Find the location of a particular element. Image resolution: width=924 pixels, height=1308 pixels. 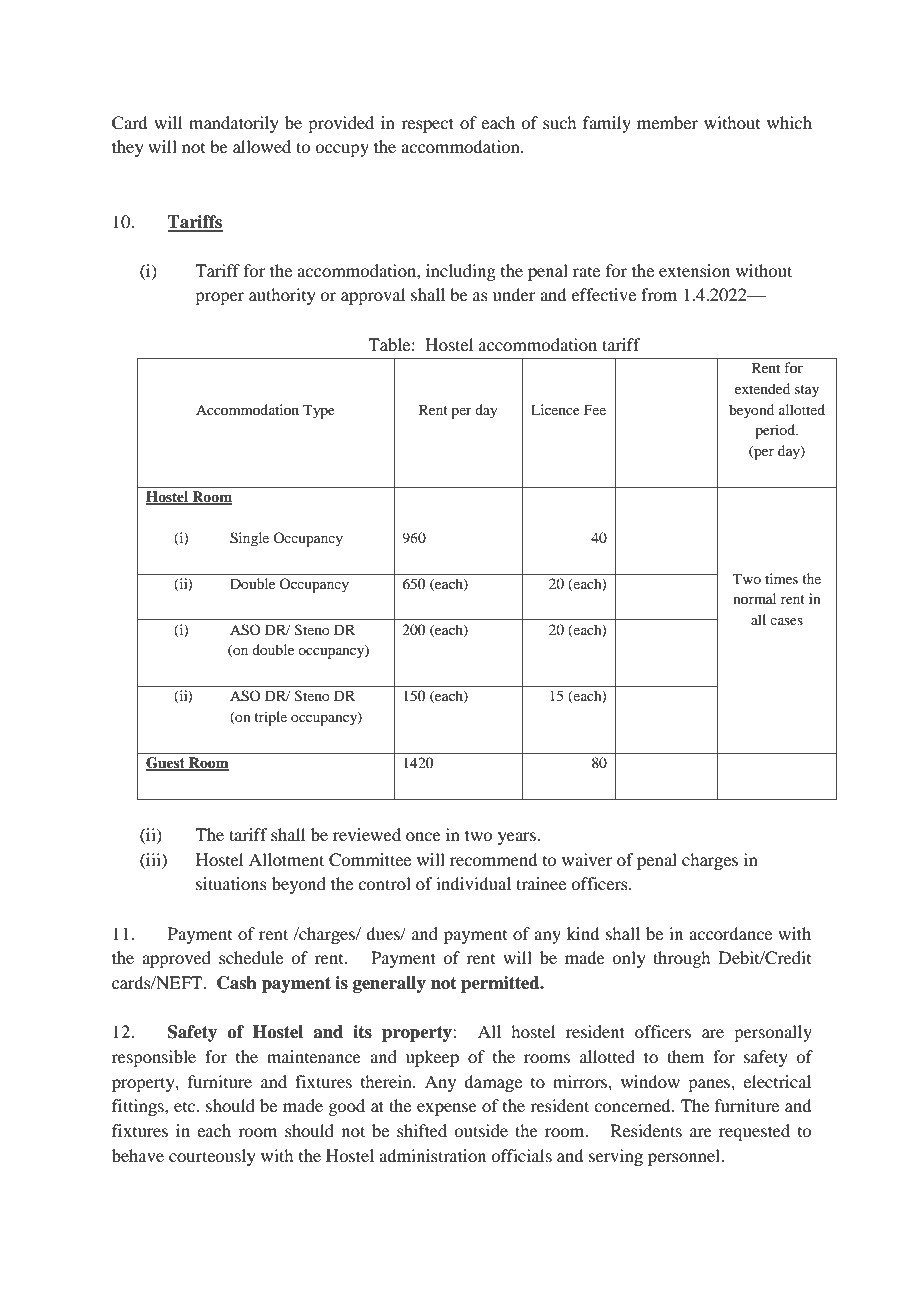

waiver is located at coordinates (587, 859).
